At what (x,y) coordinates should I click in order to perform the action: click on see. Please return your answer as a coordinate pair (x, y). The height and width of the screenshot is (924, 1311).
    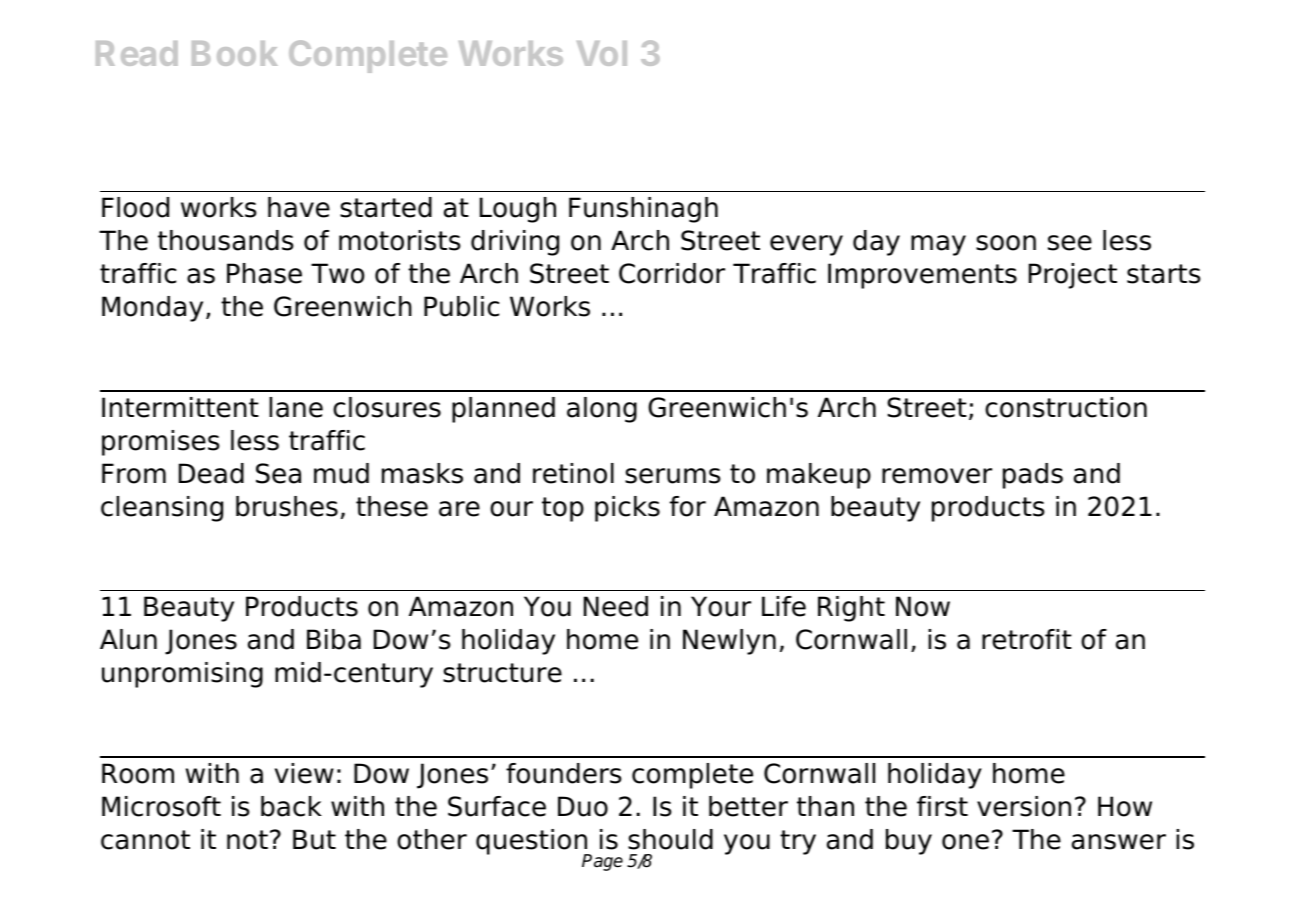
    Looking at the image, I should click on (1070, 243).
